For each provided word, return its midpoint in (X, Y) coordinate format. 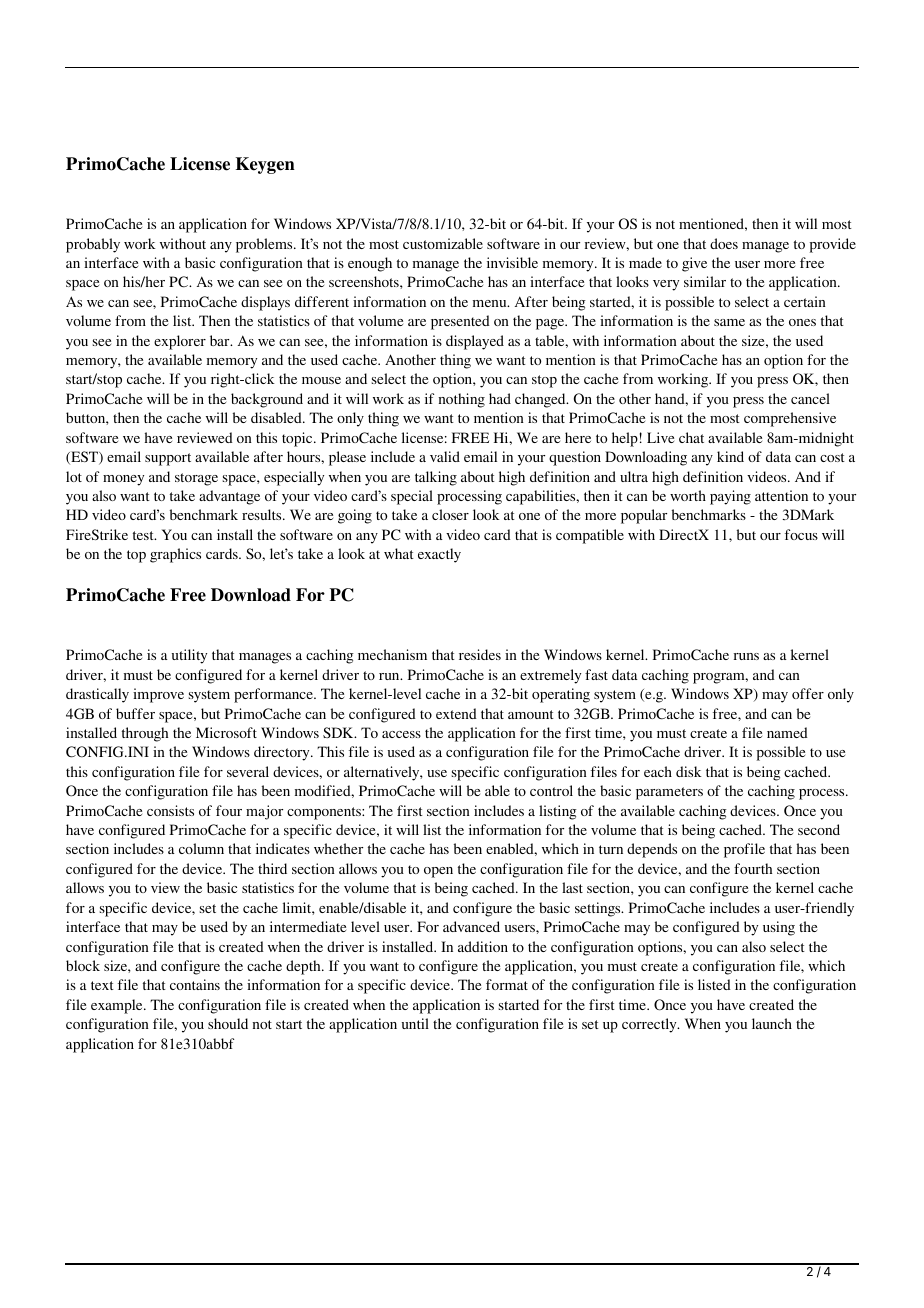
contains (195, 984)
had (500, 398)
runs (746, 656)
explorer (180, 342)
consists (170, 810)
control (551, 790)
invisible (512, 262)
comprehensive (790, 419)
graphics (175, 555)
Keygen (265, 165)
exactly (439, 555)
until (415, 1023)
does (724, 243)
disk (689, 771)
